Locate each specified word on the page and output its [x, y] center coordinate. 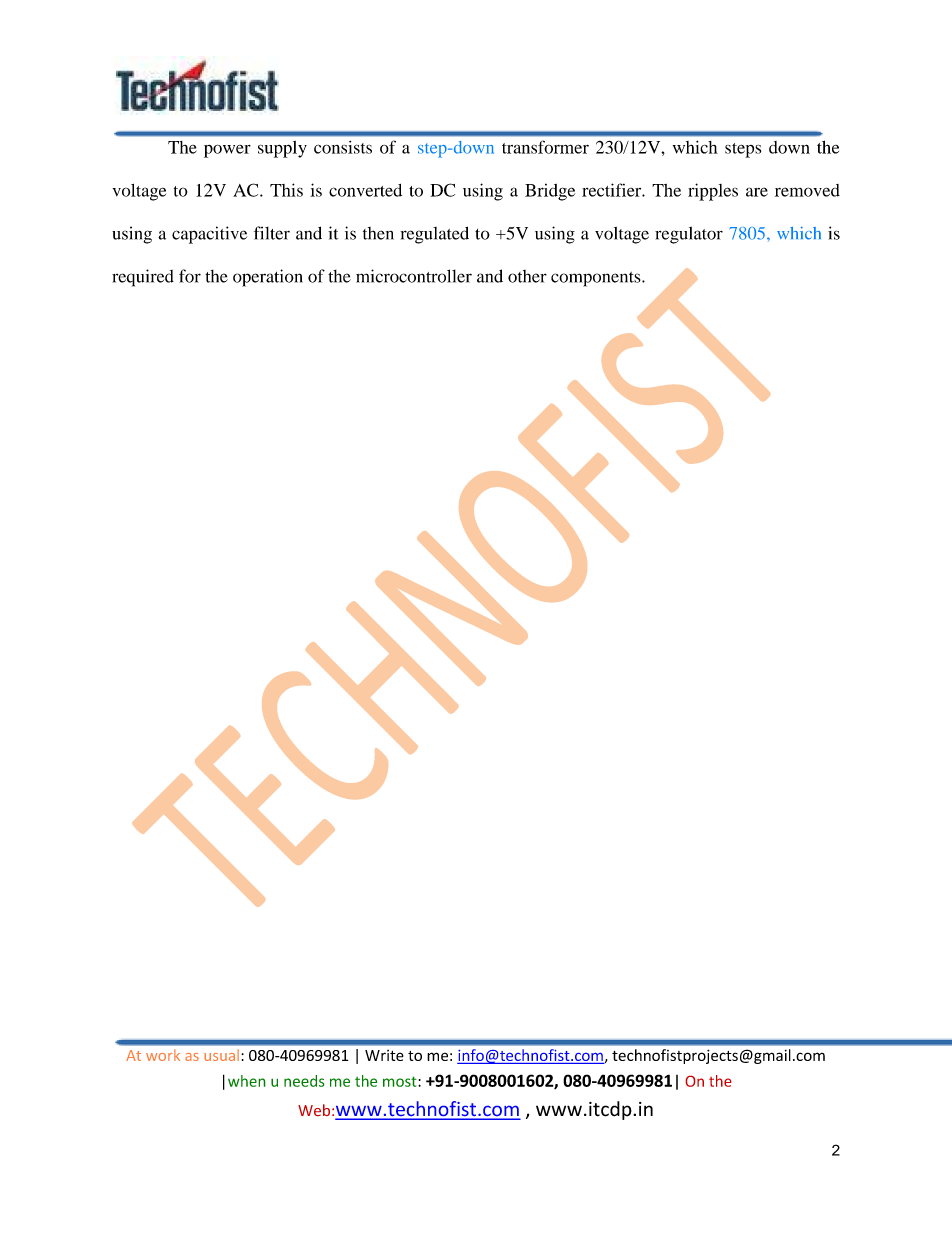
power [227, 151]
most [401, 1081]
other [527, 276]
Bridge [550, 192]
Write [384, 1055]
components [597, 279]
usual [221, 1055]
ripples [713, 192]
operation [268, 278]
